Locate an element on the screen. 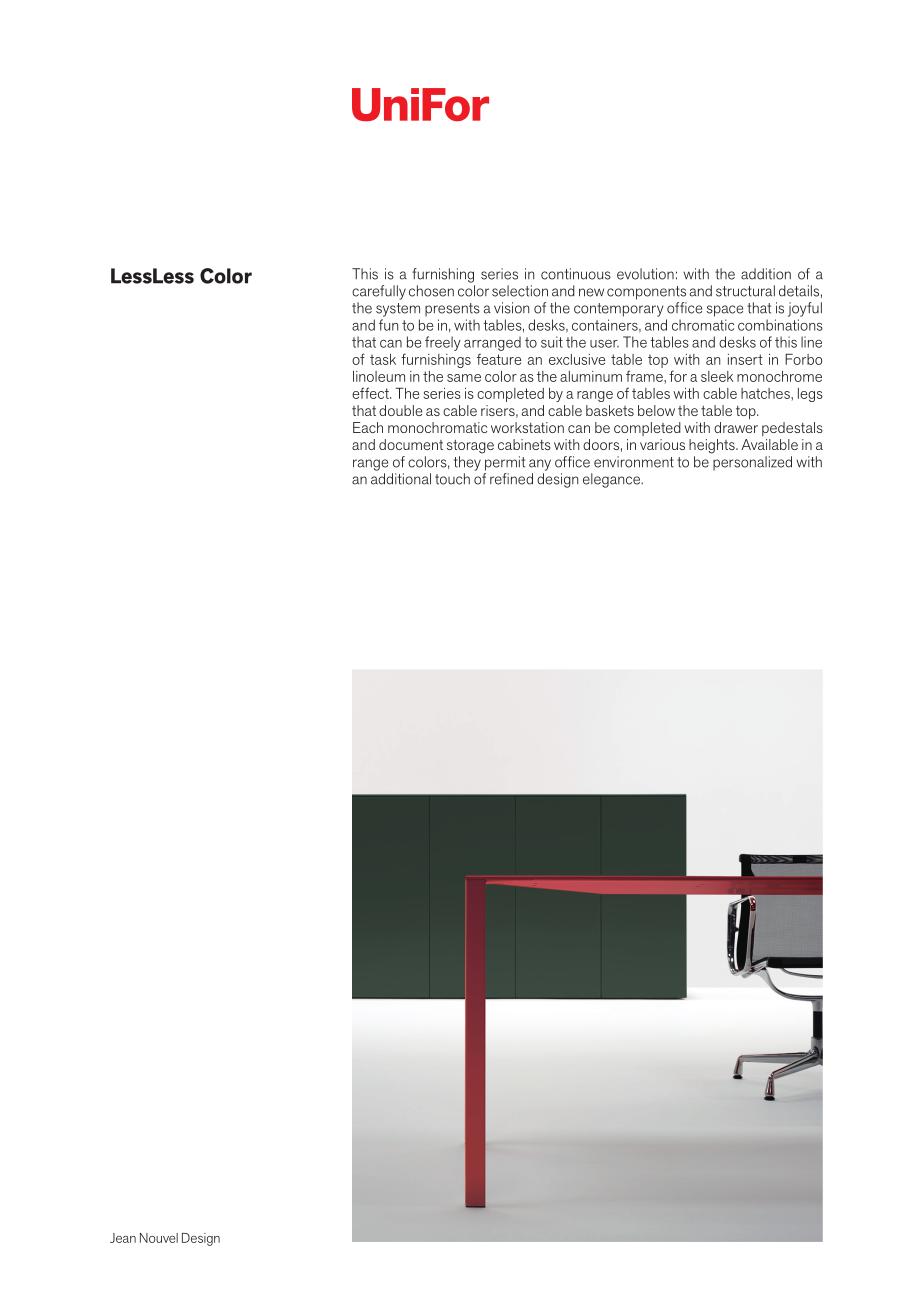 The height and width of the screenshot is (1308, 924). personalized is located at coordinates (752, 463).
